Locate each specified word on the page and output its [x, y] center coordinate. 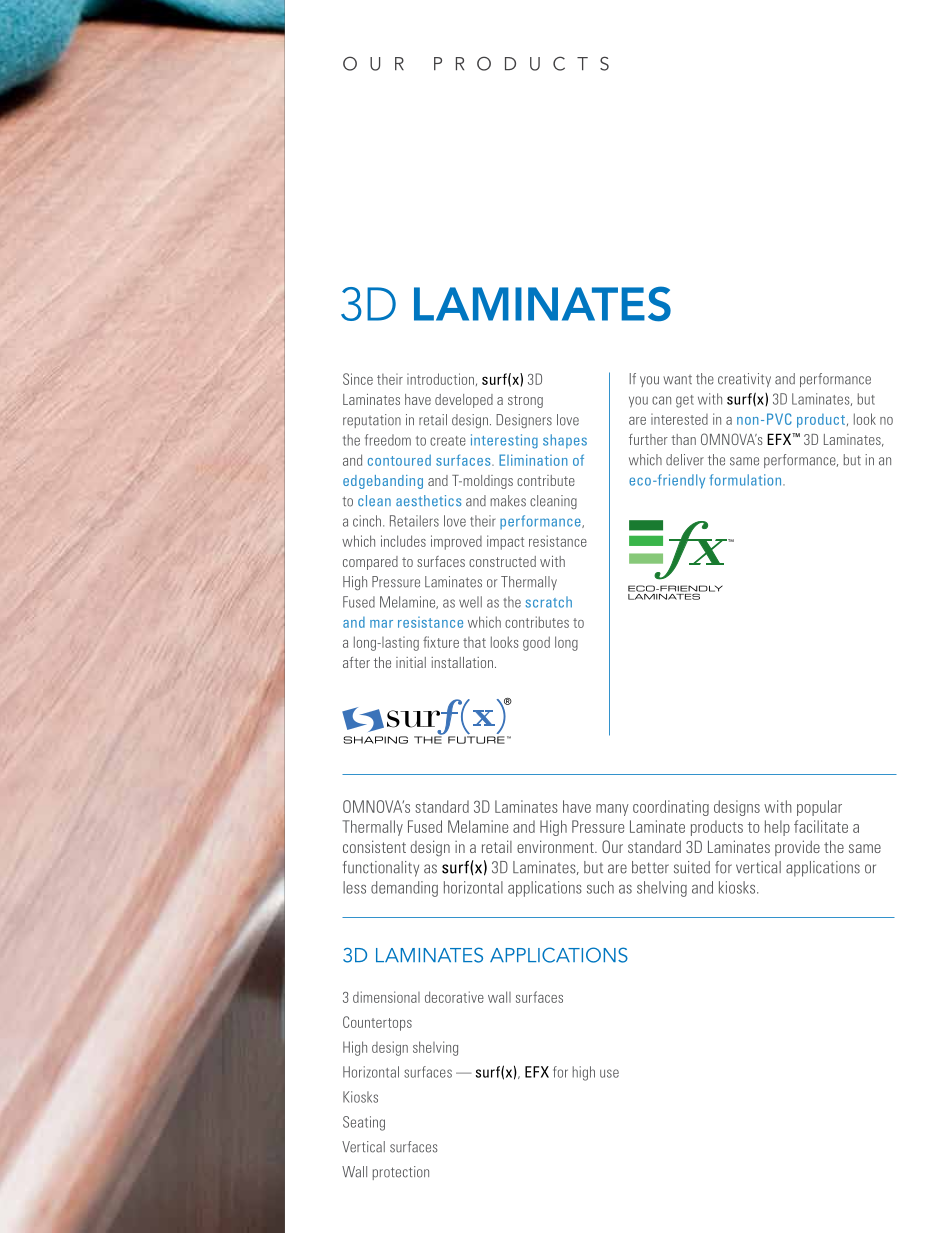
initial [411, 662]
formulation [747, 480]
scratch [548, 602]
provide [797, 848]
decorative [454, 997]
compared [370, 563]
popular [819, 808]
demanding [404, 889]
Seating [364, 1123]
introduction [440, 379]
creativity [744, 380]
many [612, 810]
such [600, 887]
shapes [565, 441]
